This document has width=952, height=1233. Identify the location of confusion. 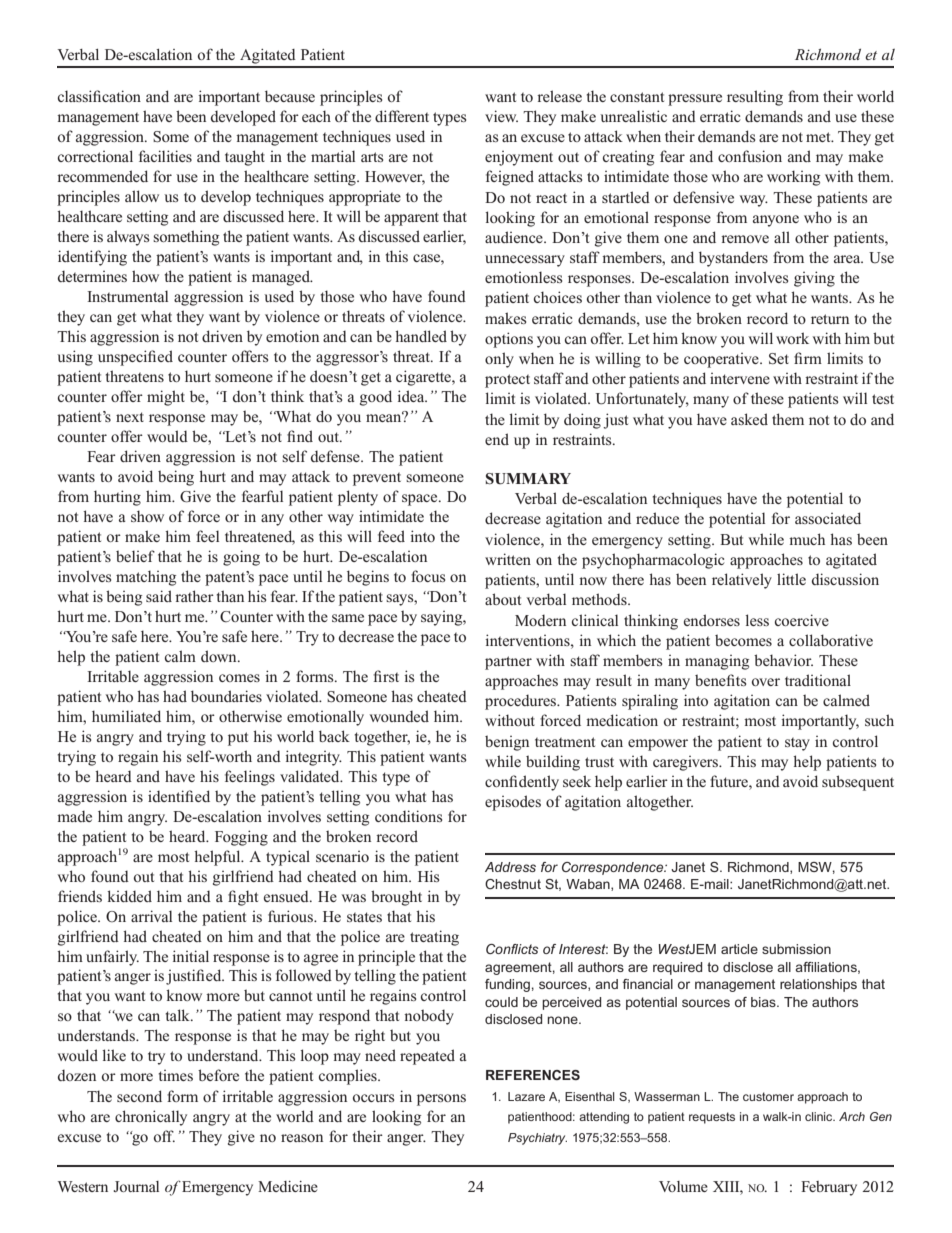
(750, 156).
